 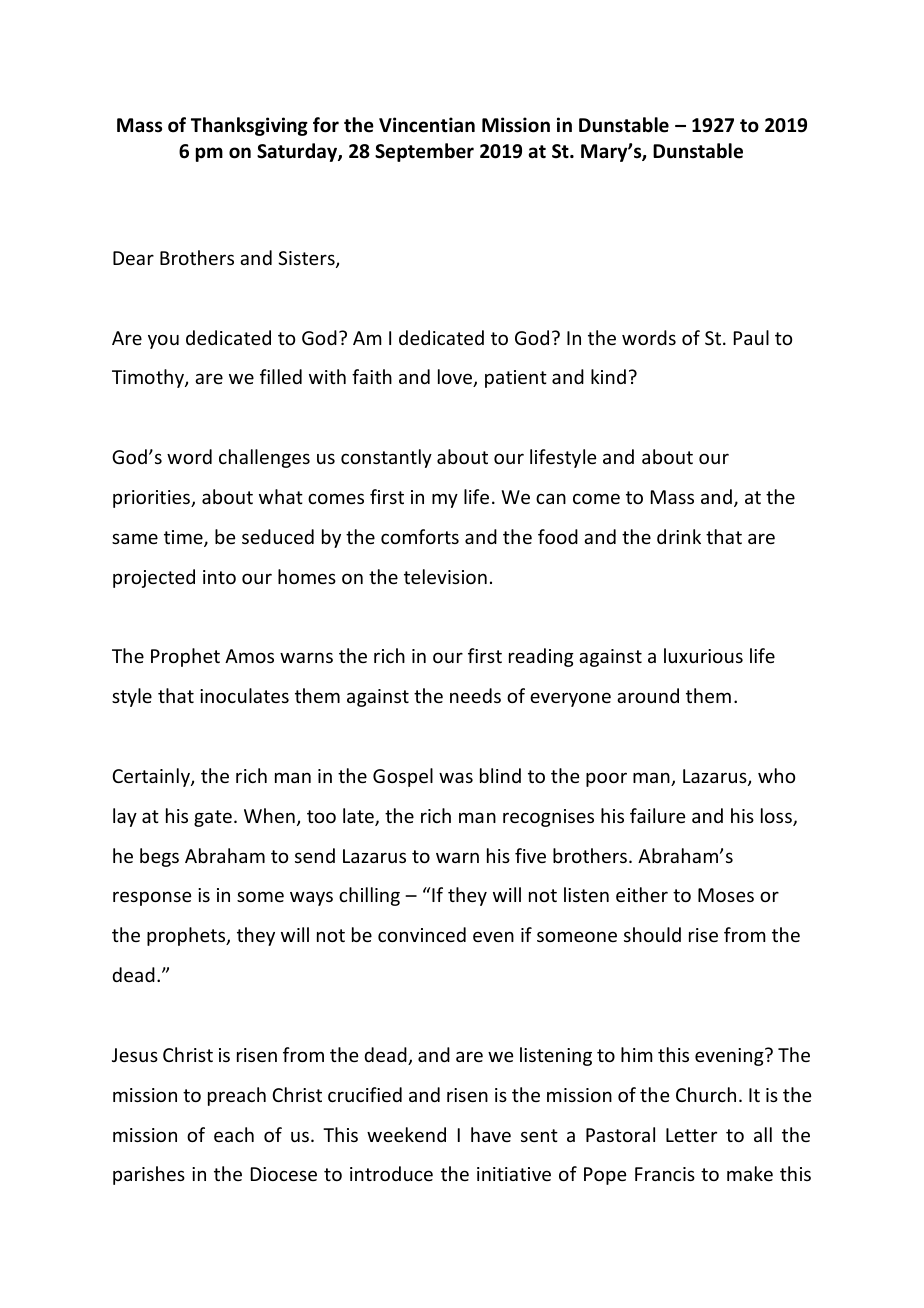 What do you see at coordinates (691, 1135) in the document?
I see `Letter` at bounding box center [691, 1135].
